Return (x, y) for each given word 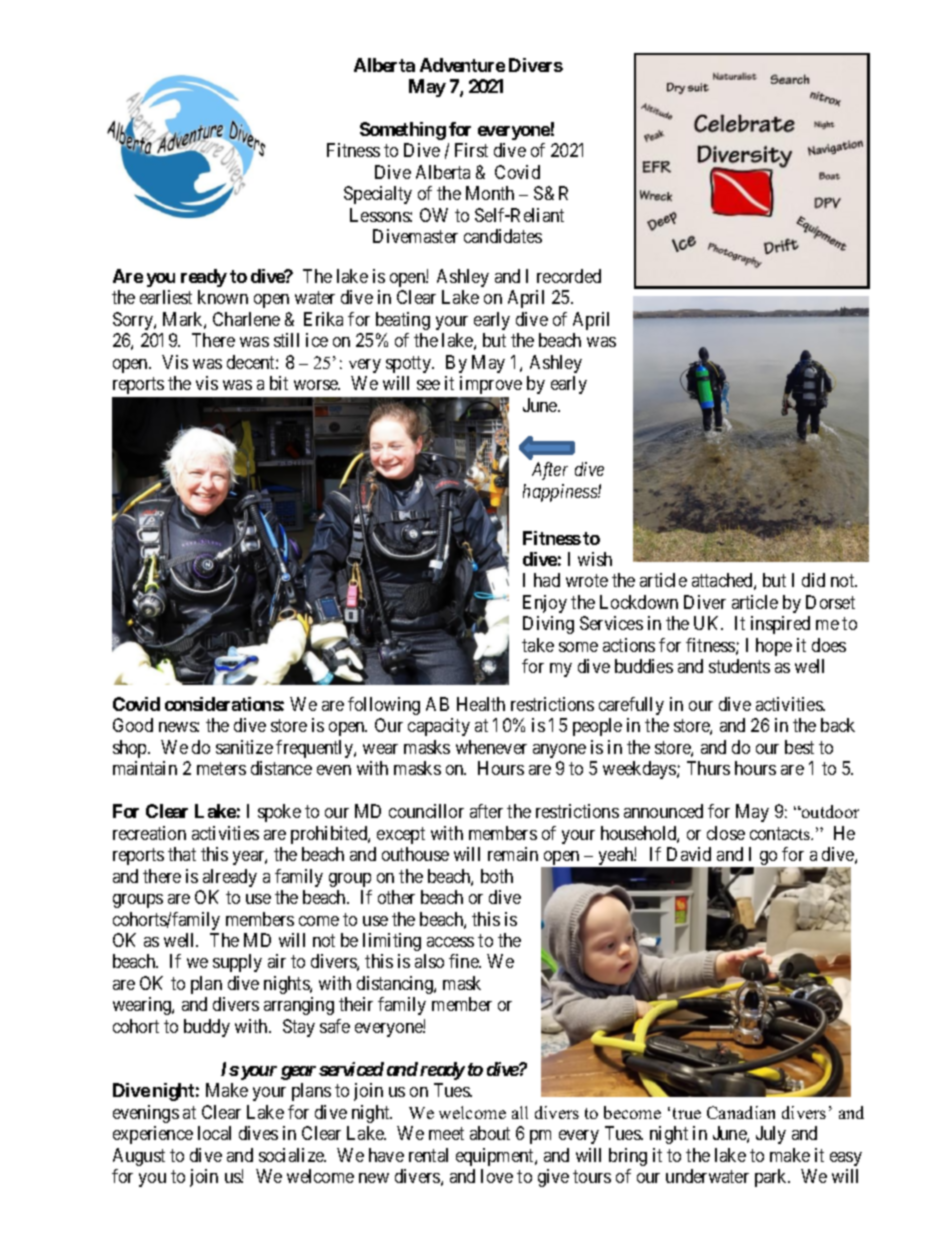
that (182, 854)
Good (133, 725)
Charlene (246, 319)
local (214, 1133)
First (471, 150)
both (497, 876)
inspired (780, 625)
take (538, 645)
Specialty (378, 195)
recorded (569, 276)
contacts (781, 833)
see (428, 385)
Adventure (462, 65)
